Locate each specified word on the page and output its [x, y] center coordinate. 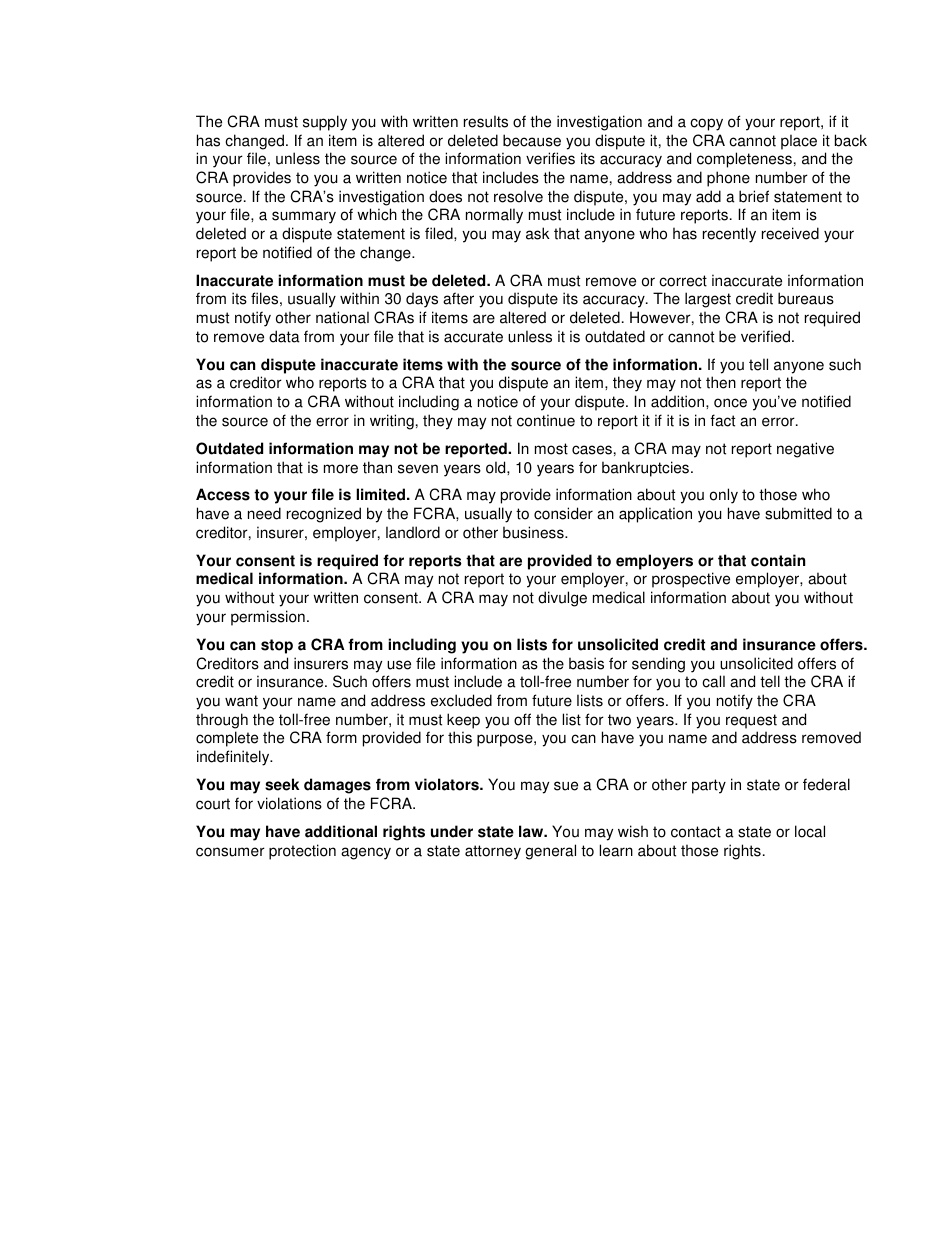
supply [325, 123]
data [284, 336]
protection [302, 852]
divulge [562, 599]
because [532, 140]
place [799, 142]
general [550, 852]
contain [778, 560]
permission [268, 618]
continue [546, 420]
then [721, 382]
